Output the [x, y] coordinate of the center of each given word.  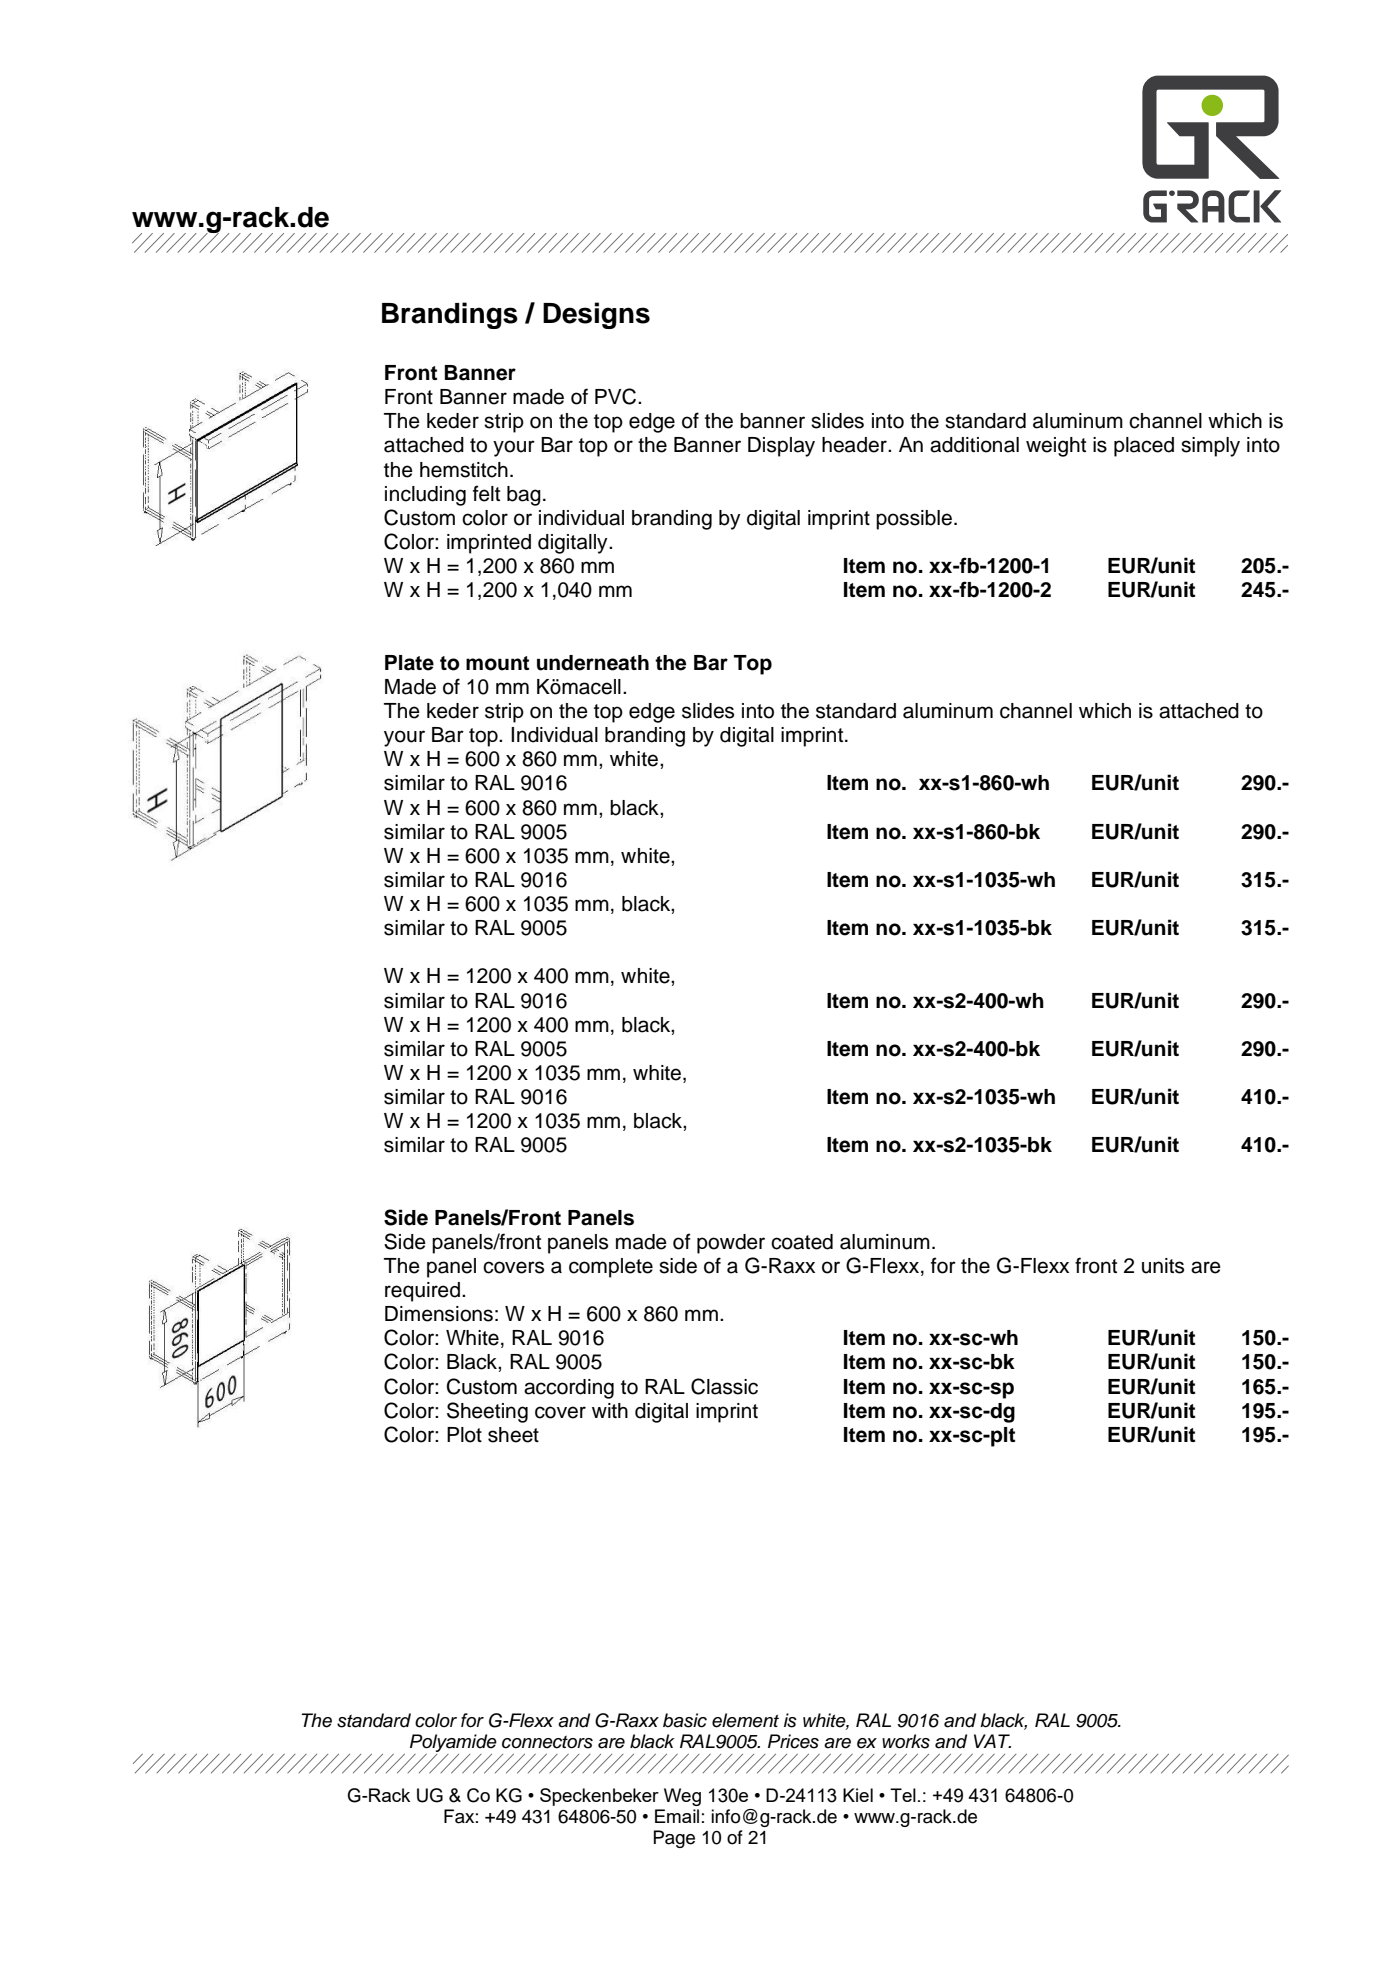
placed [1144, 447]
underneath [593, 663]
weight [1056, 447]
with [610, 1410]
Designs [596, 315]
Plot [464, 1435]
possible [914, 520]
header [855, 445]
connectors [547, 1742]
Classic [724, 1386]
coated [802, 1242]
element [745, 1720]
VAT [992, 1741]
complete [611, 1268]
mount [497, 663]
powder [731, 1244]
